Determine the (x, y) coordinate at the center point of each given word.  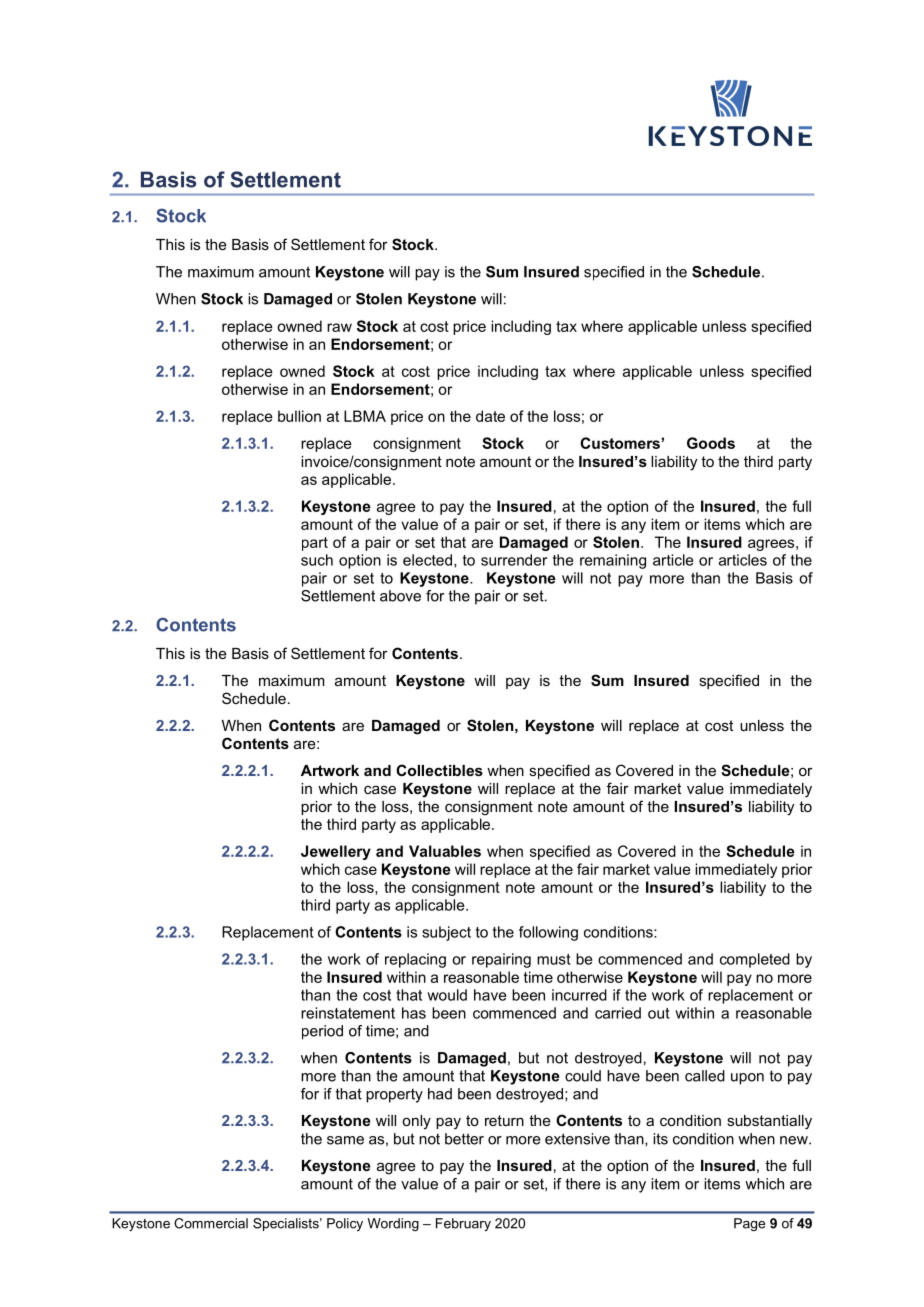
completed (755, 960)
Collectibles (439, 770)
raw (339, 327)
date (490, 416)
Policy (345, 1224)
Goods (711, 443)
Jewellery (336, 852)
